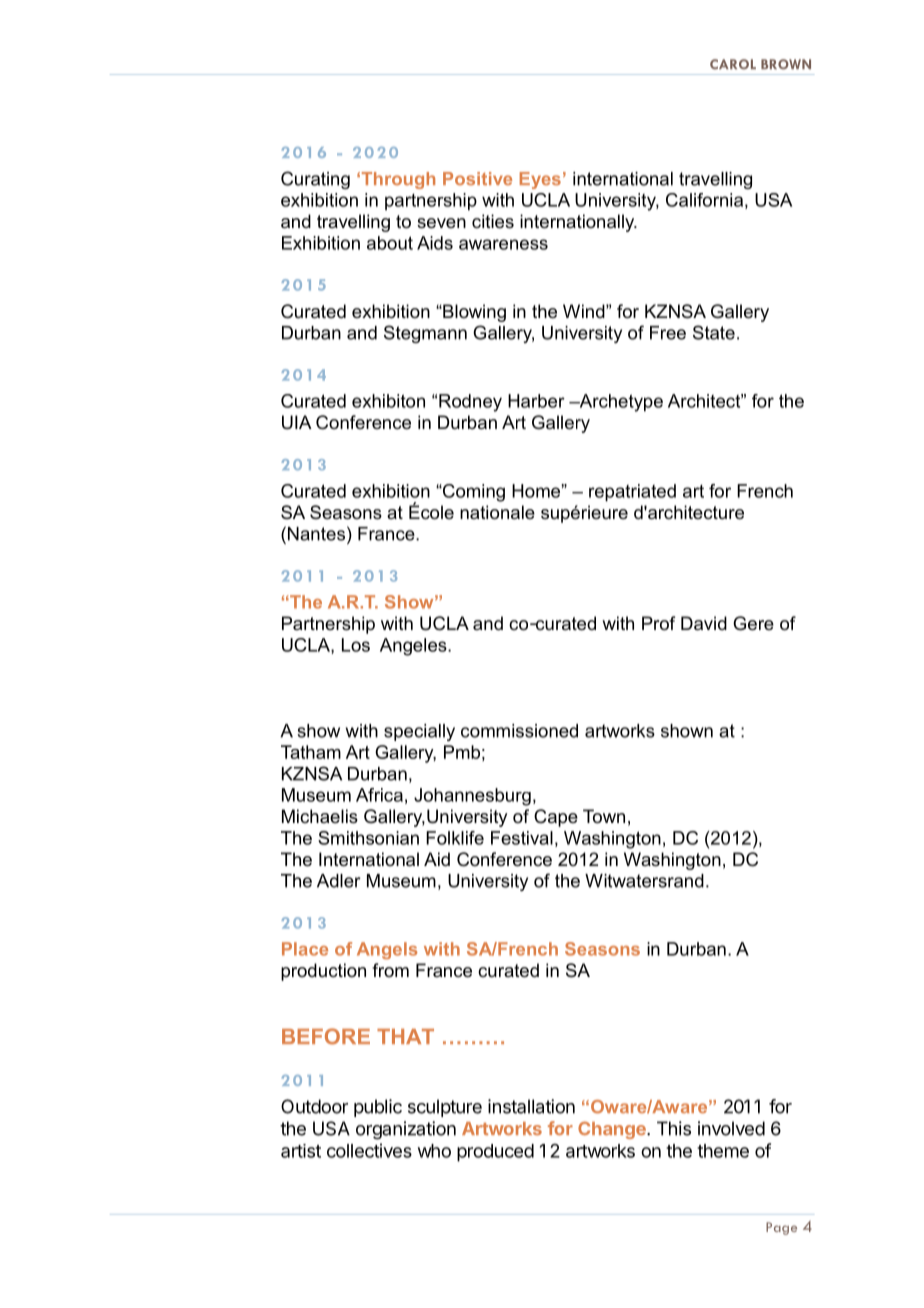  I want to click on installation, so click(531, 1106).
